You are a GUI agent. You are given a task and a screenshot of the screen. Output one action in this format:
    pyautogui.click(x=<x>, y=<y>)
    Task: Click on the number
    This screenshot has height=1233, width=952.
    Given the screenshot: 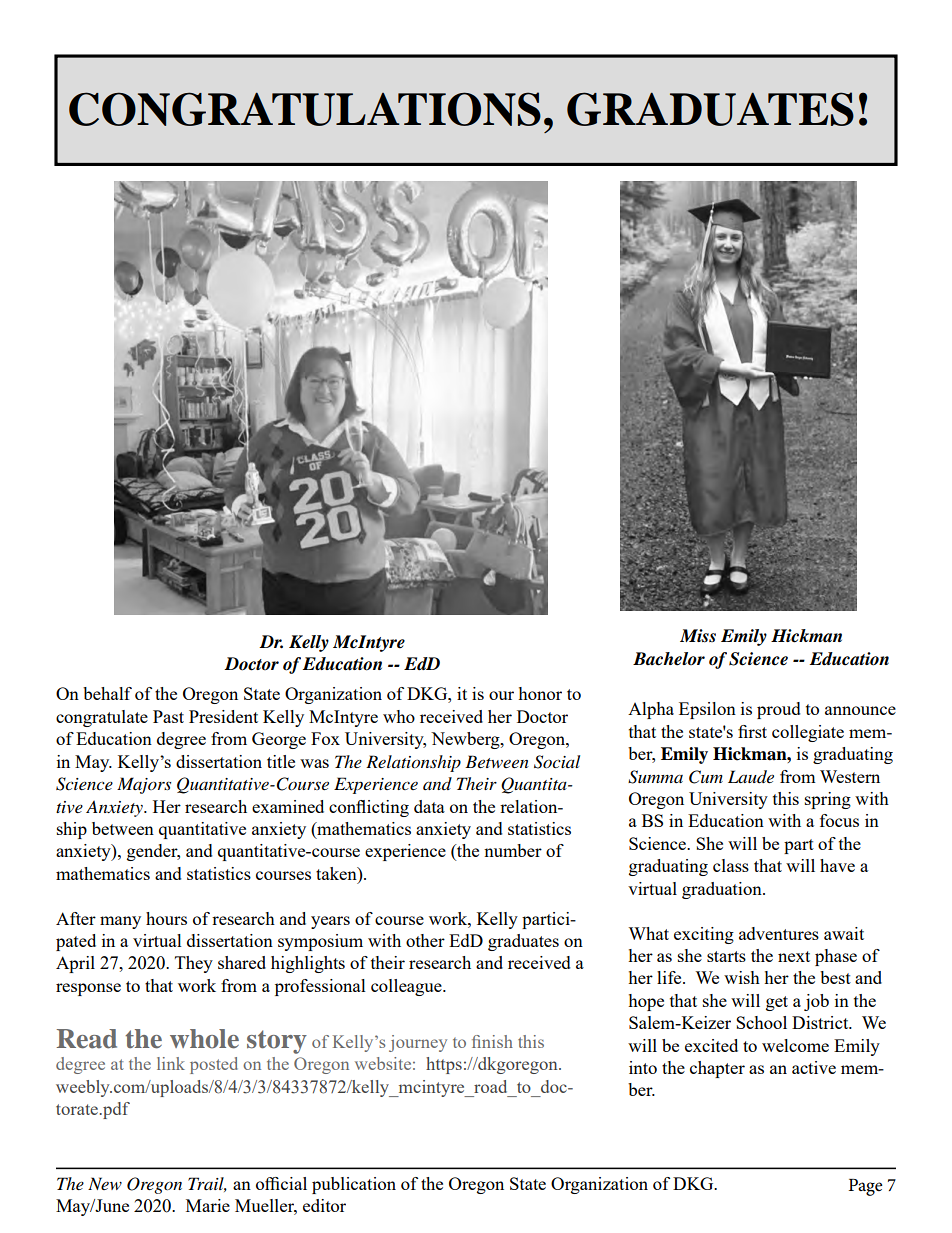 What is the action you would take?
    pyautogui.click(x=513, y=850)
